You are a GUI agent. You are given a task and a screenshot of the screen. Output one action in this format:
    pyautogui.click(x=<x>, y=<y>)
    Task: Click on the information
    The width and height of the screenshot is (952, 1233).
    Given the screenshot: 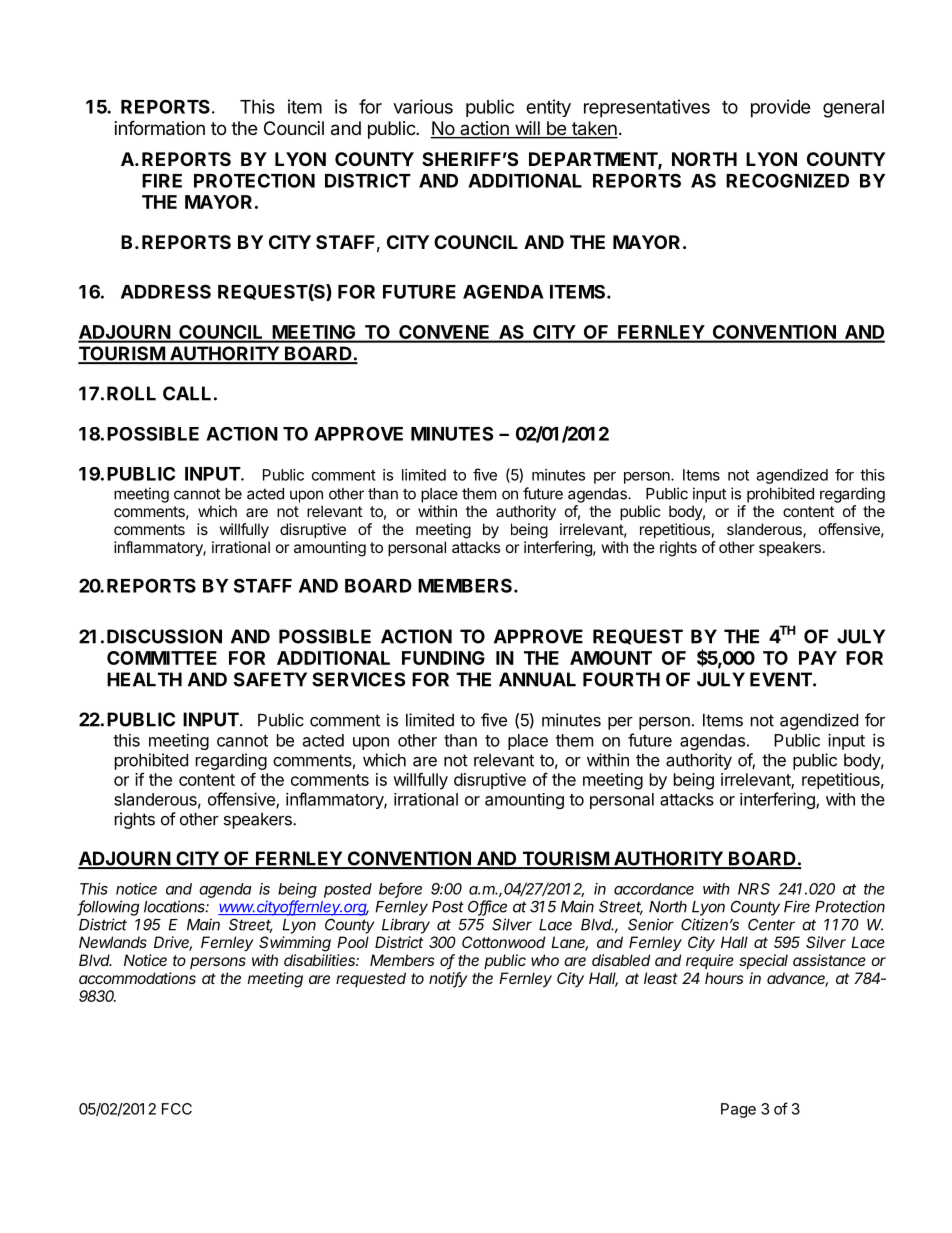 What is the action you would take?
    pyautogui.click(x=160, y=128)
